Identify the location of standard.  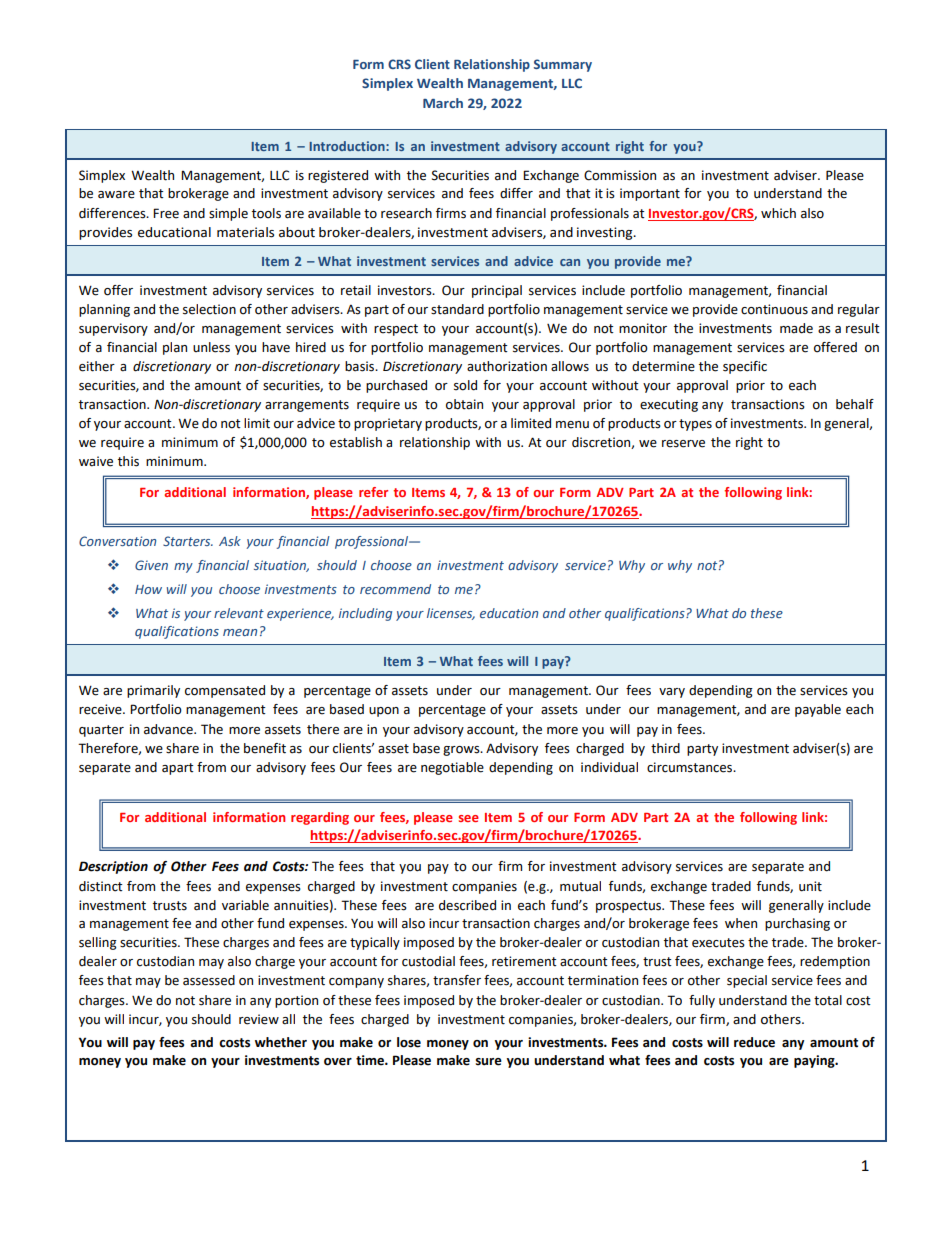
(457, 309).
